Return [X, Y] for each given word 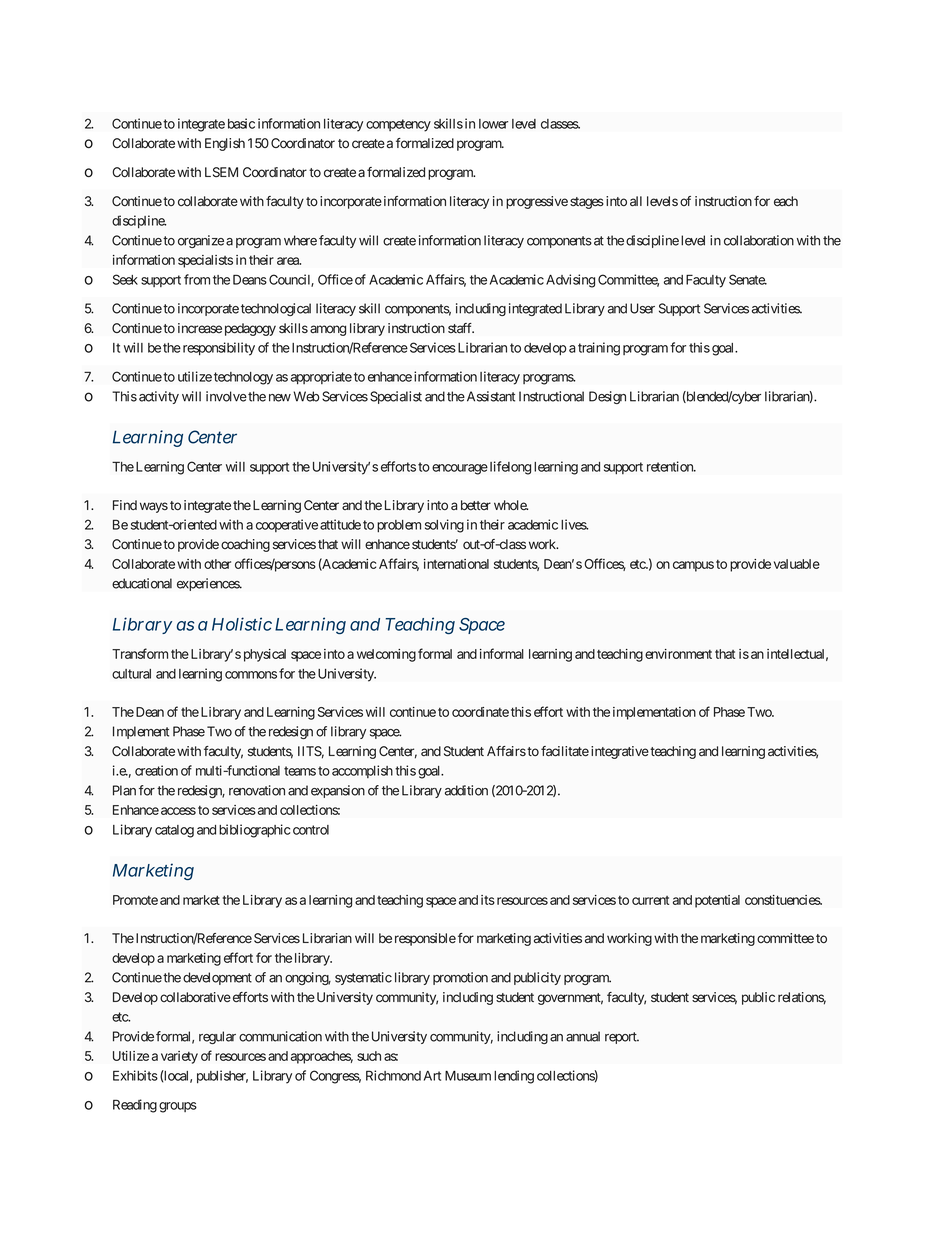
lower [493, 124]
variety [179, 1057]
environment [678, 654]
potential [717, 901]
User [642, 308]
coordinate [480, 712]
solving [444, 526]
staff [461, 328]
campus [693, 566]
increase [200, 328]
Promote [135, 900]
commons [251, 675]
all [636, 201]
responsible [425, 939]
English [225, 144]
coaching [245, 545]
